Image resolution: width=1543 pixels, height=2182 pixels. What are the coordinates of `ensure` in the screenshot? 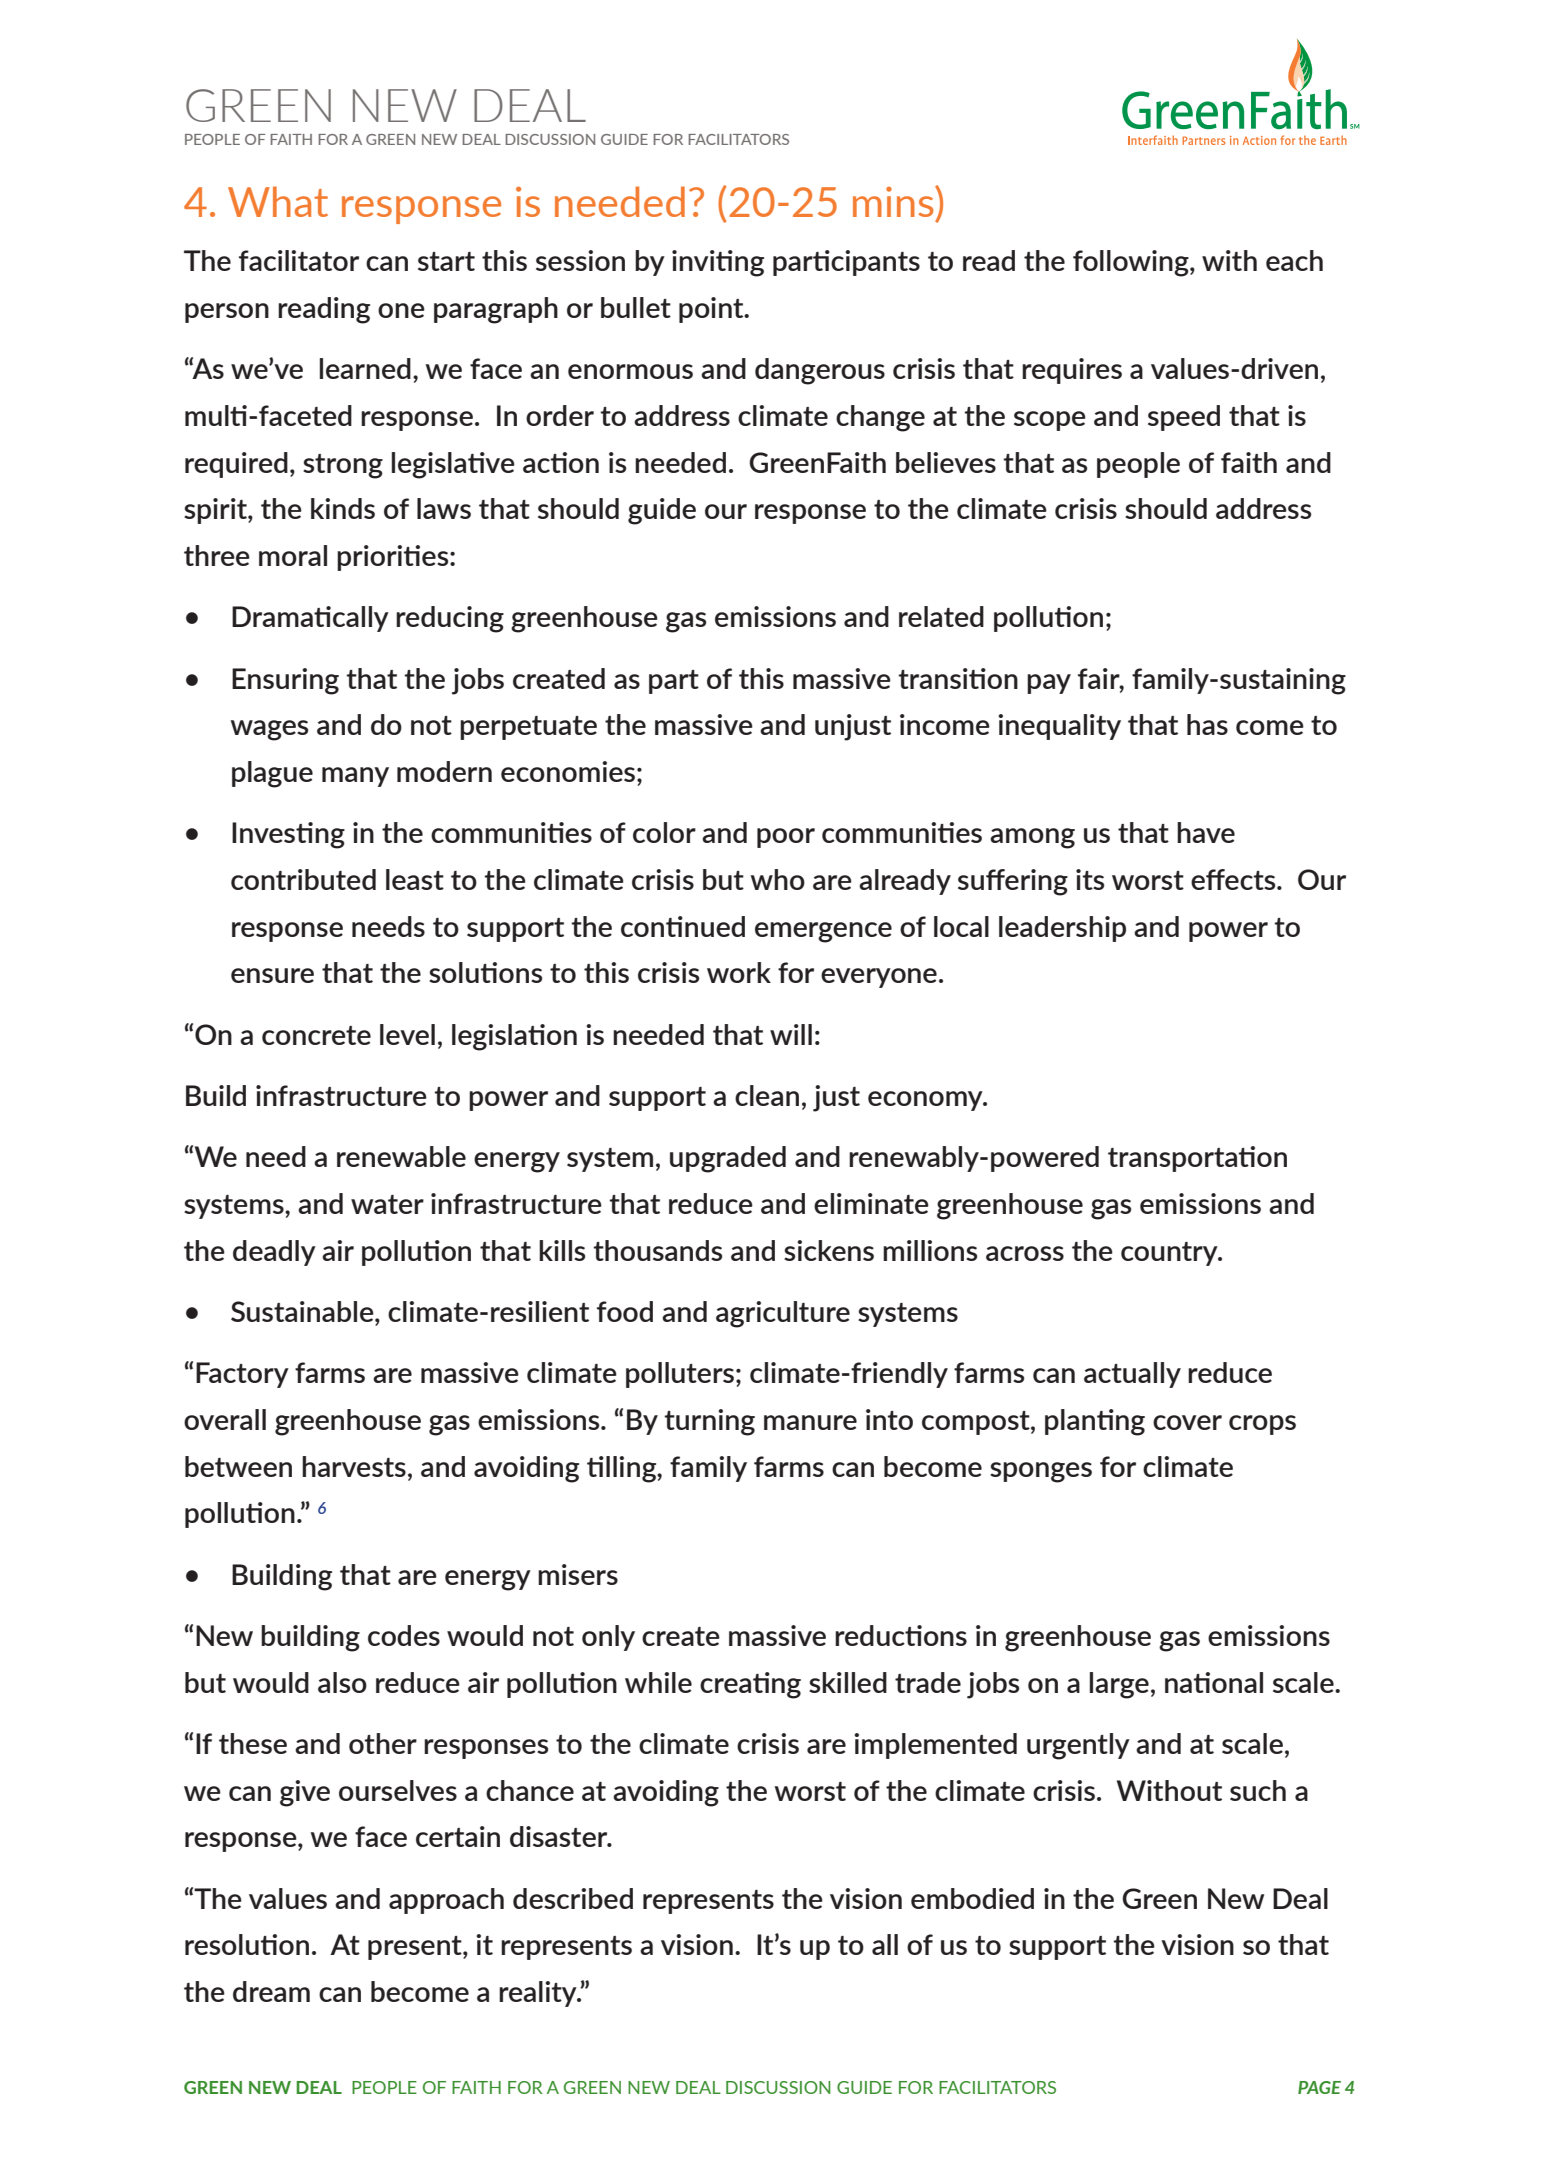 It's located at (272, 975).
